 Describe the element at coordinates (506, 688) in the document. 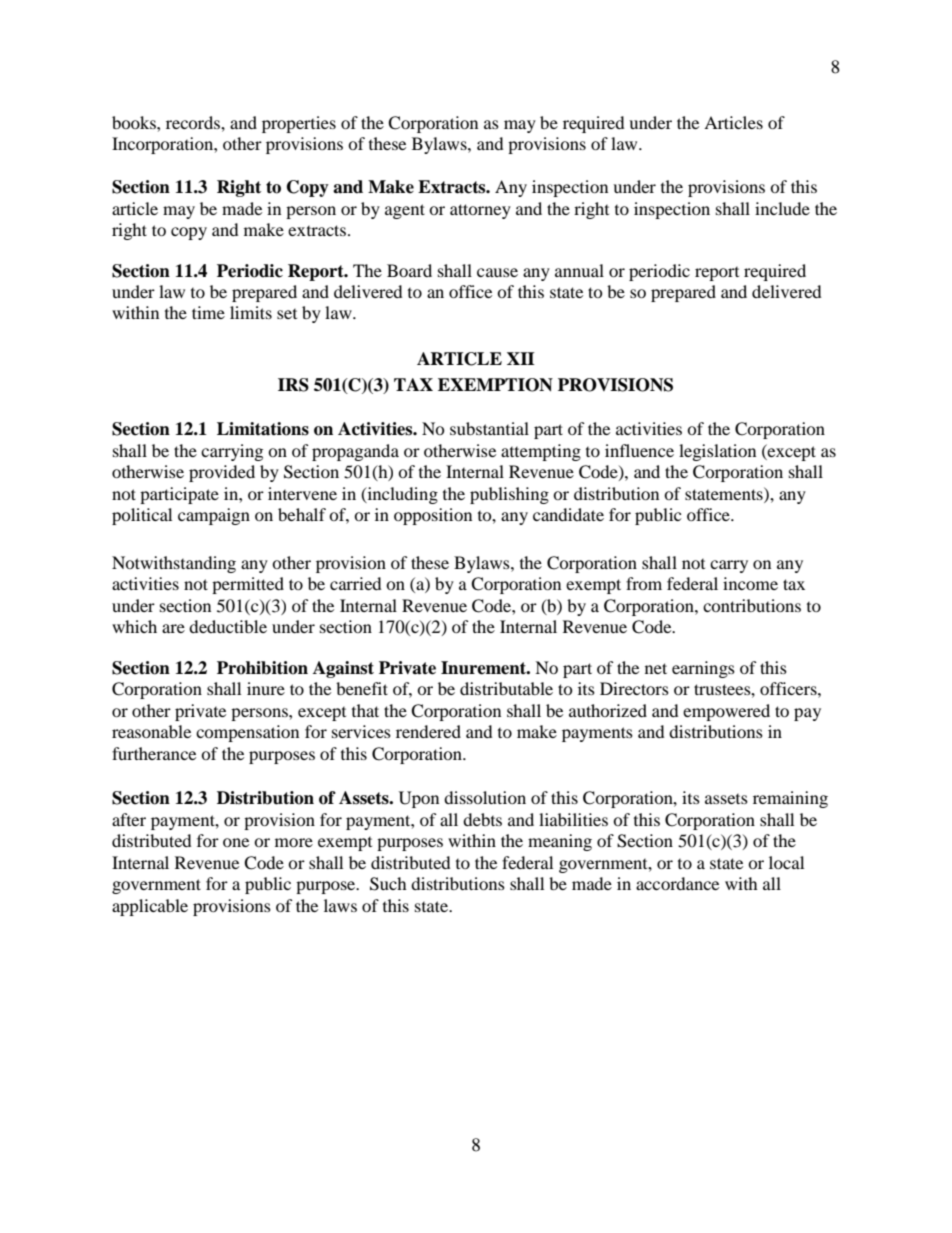

I see `distributable` at that location.
